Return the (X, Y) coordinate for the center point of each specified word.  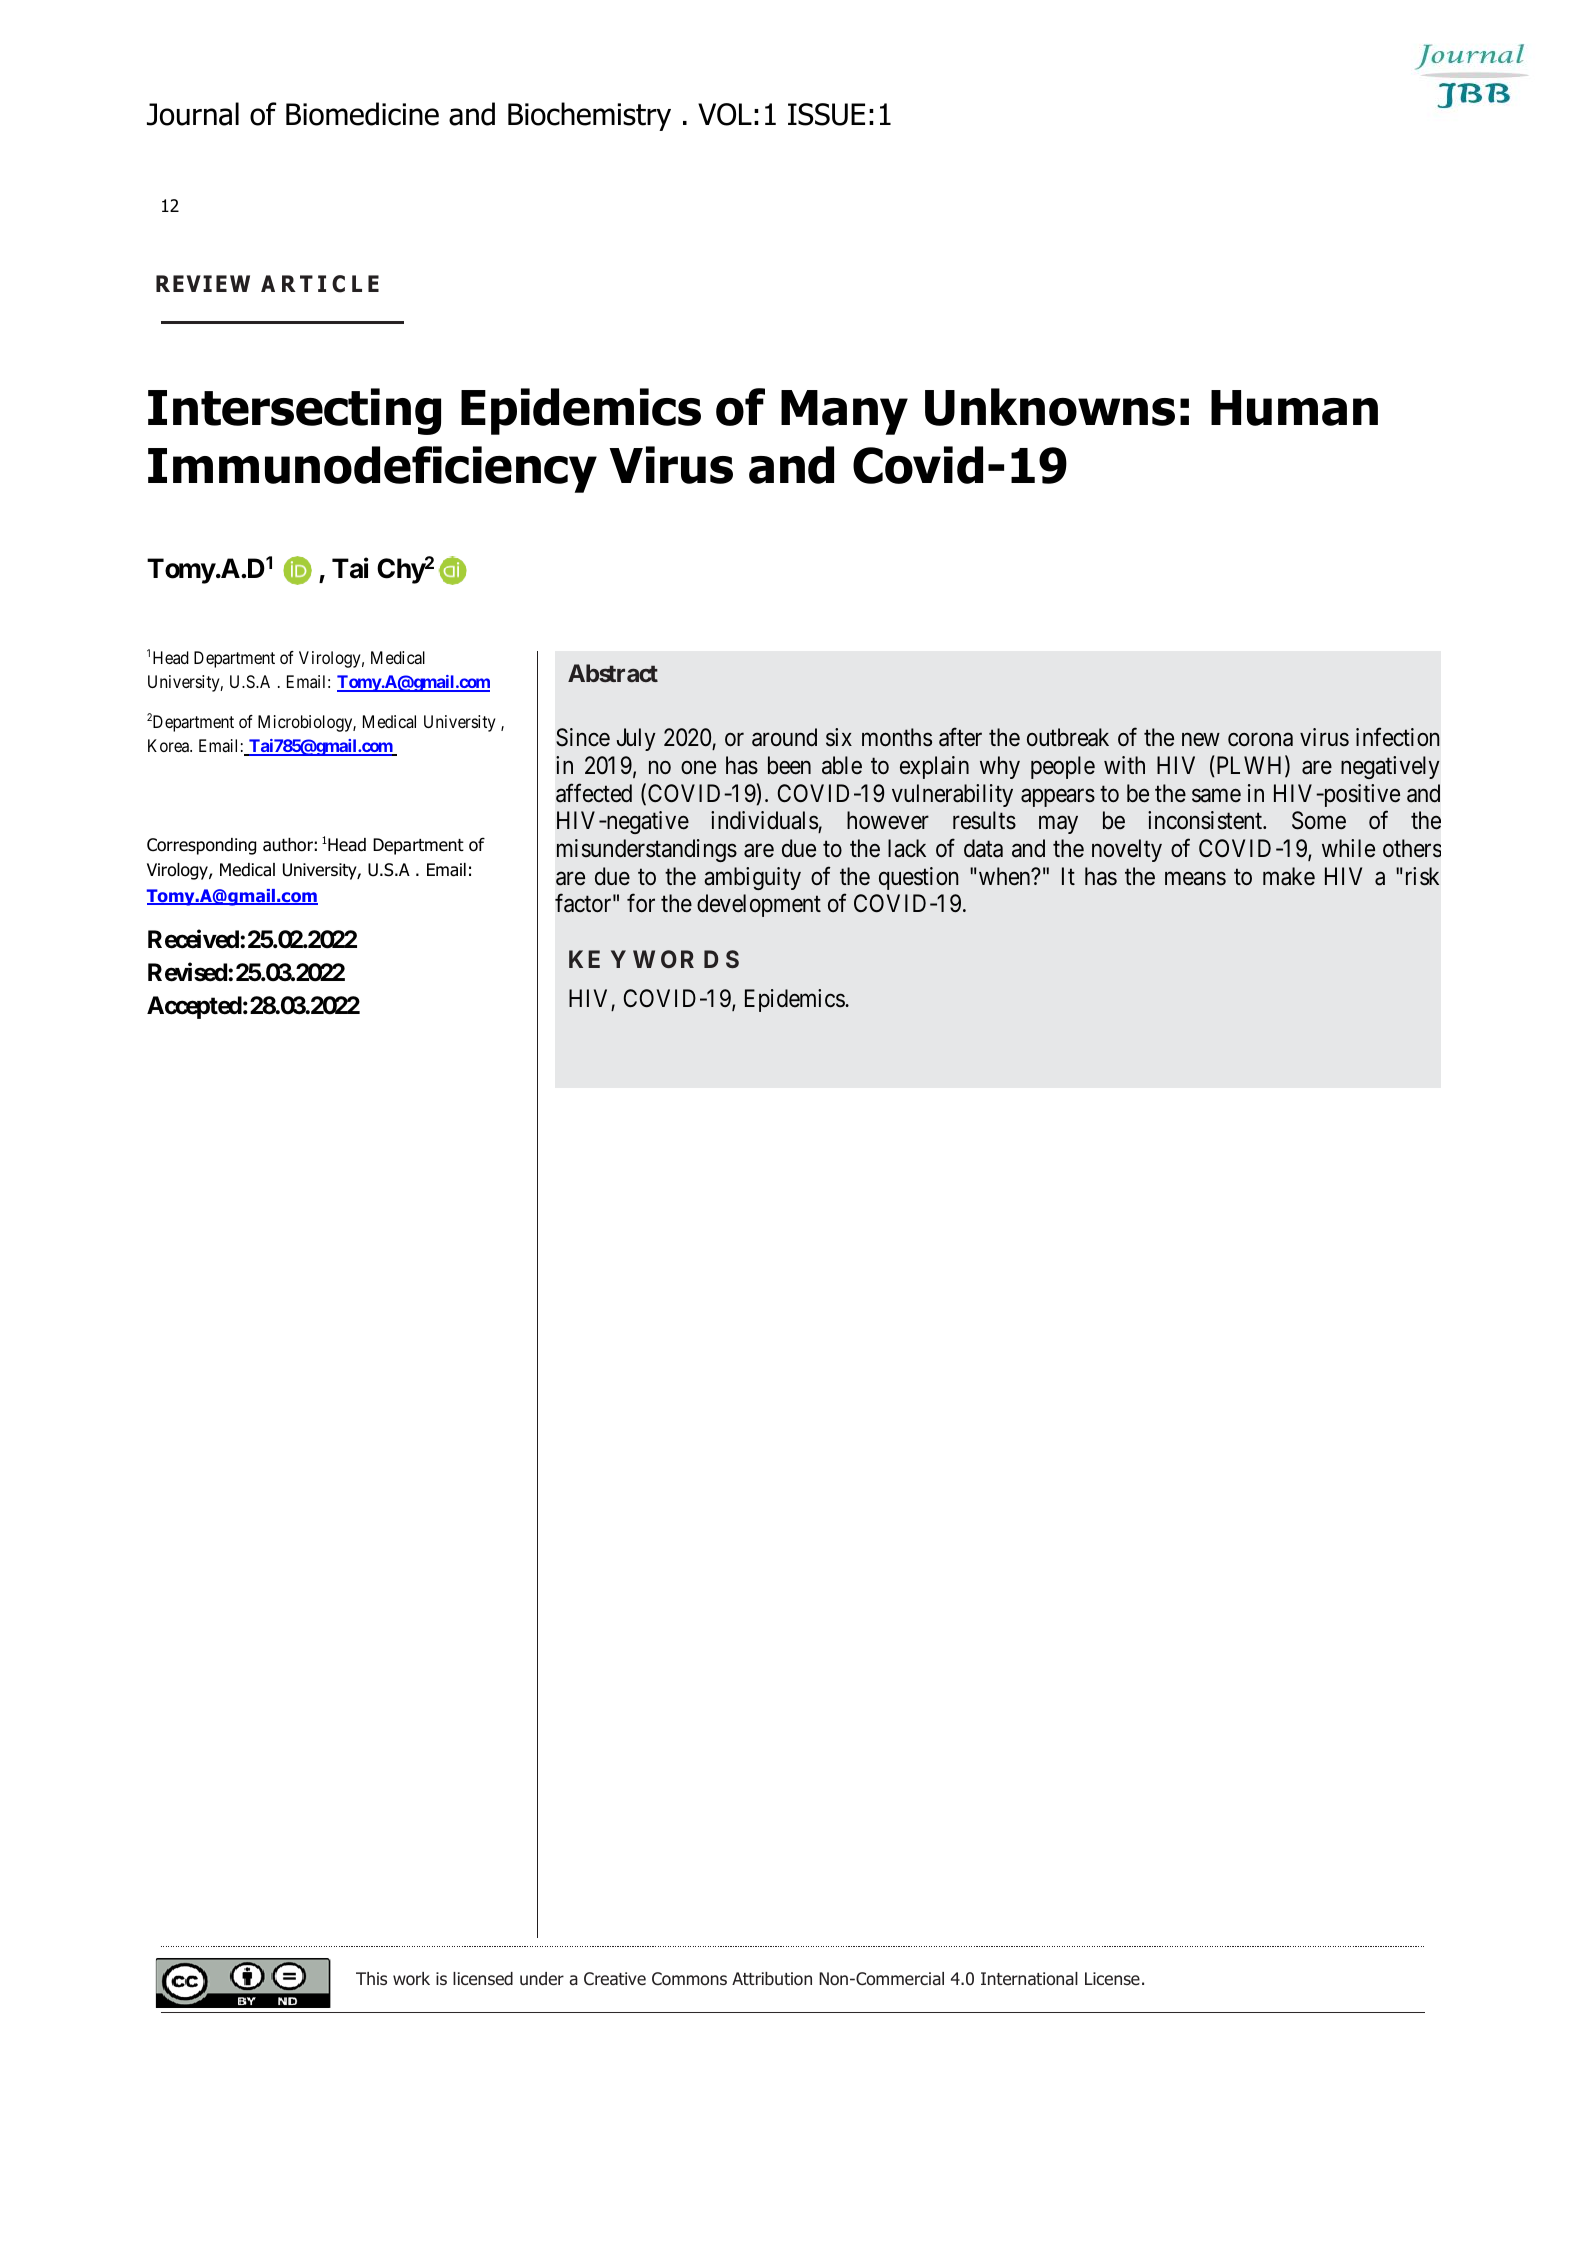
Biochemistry (589, 116)
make (1289, 876)
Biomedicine (362, 114)
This (371, 1978)
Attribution (772, 1979)
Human (1294, 408)
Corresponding (201, 846)
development (759, 905)
